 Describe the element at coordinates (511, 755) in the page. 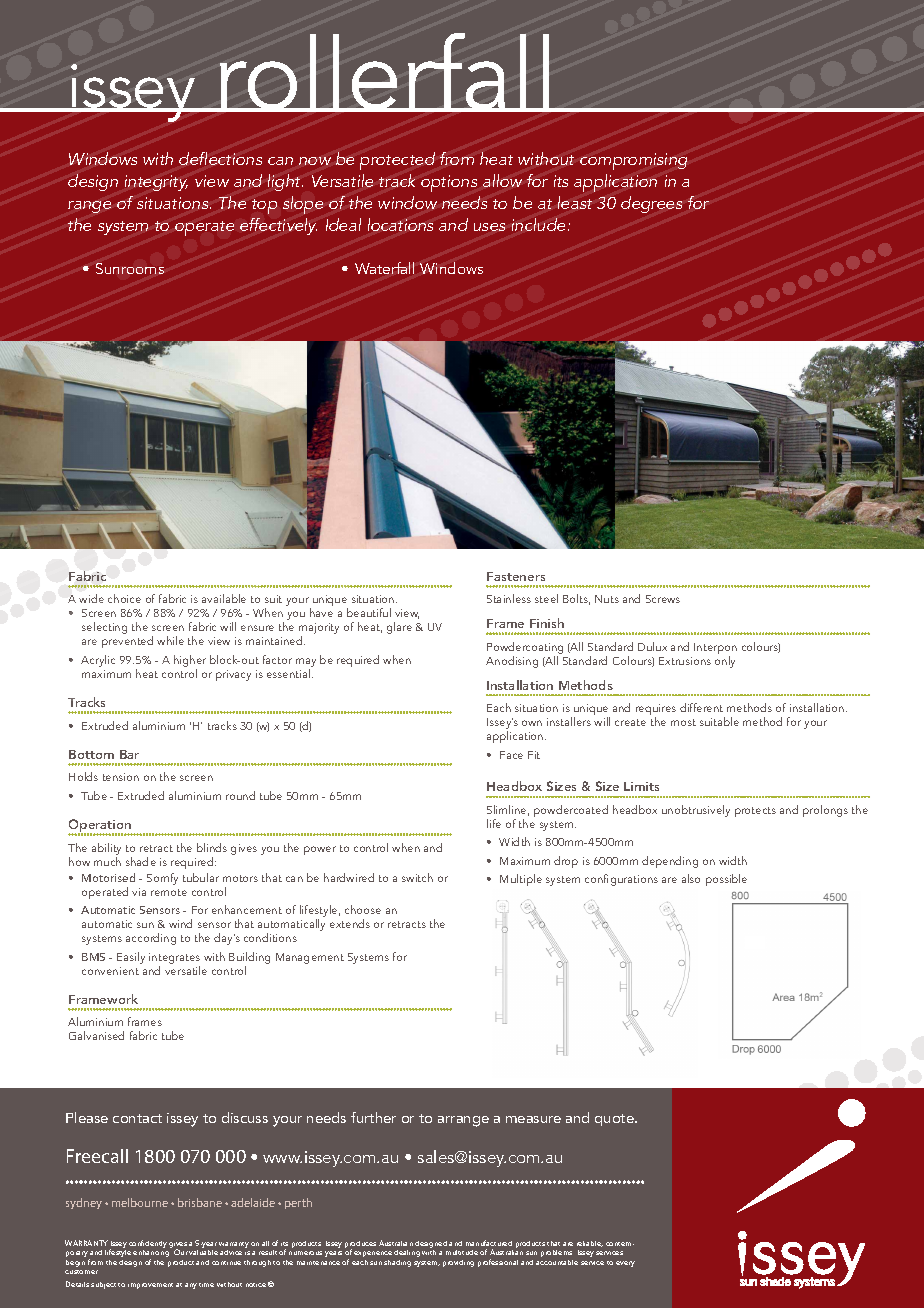

I see `Face` at that location.
